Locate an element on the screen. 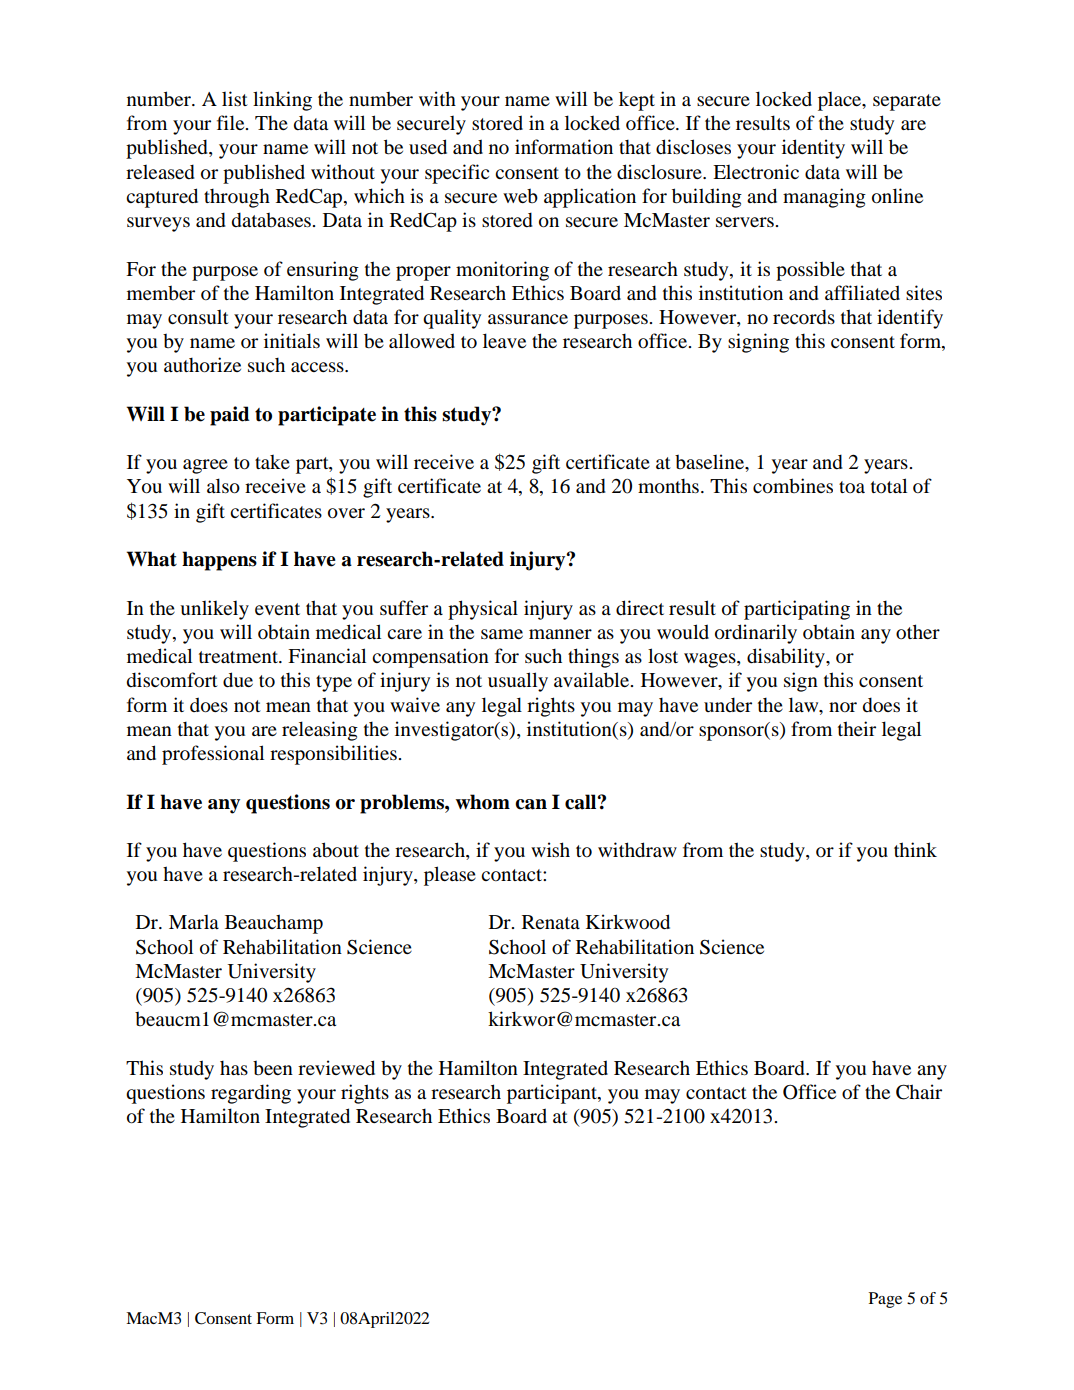 The width and height of the screenshot is (1074, 1390). file is located at coordinates (232, 122).
